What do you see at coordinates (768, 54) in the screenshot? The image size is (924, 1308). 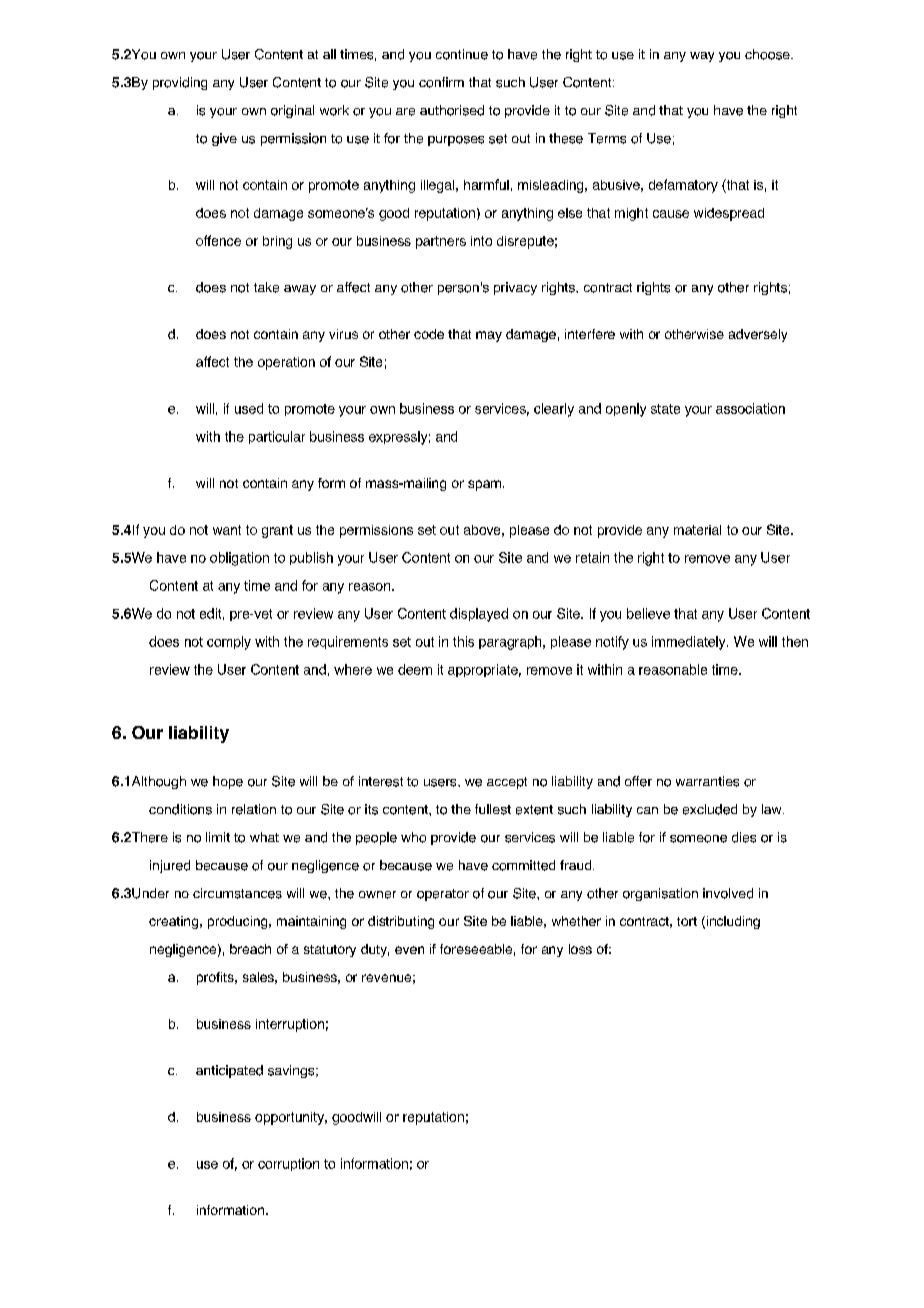 I see `choose` at bounding box center [768, 54].
